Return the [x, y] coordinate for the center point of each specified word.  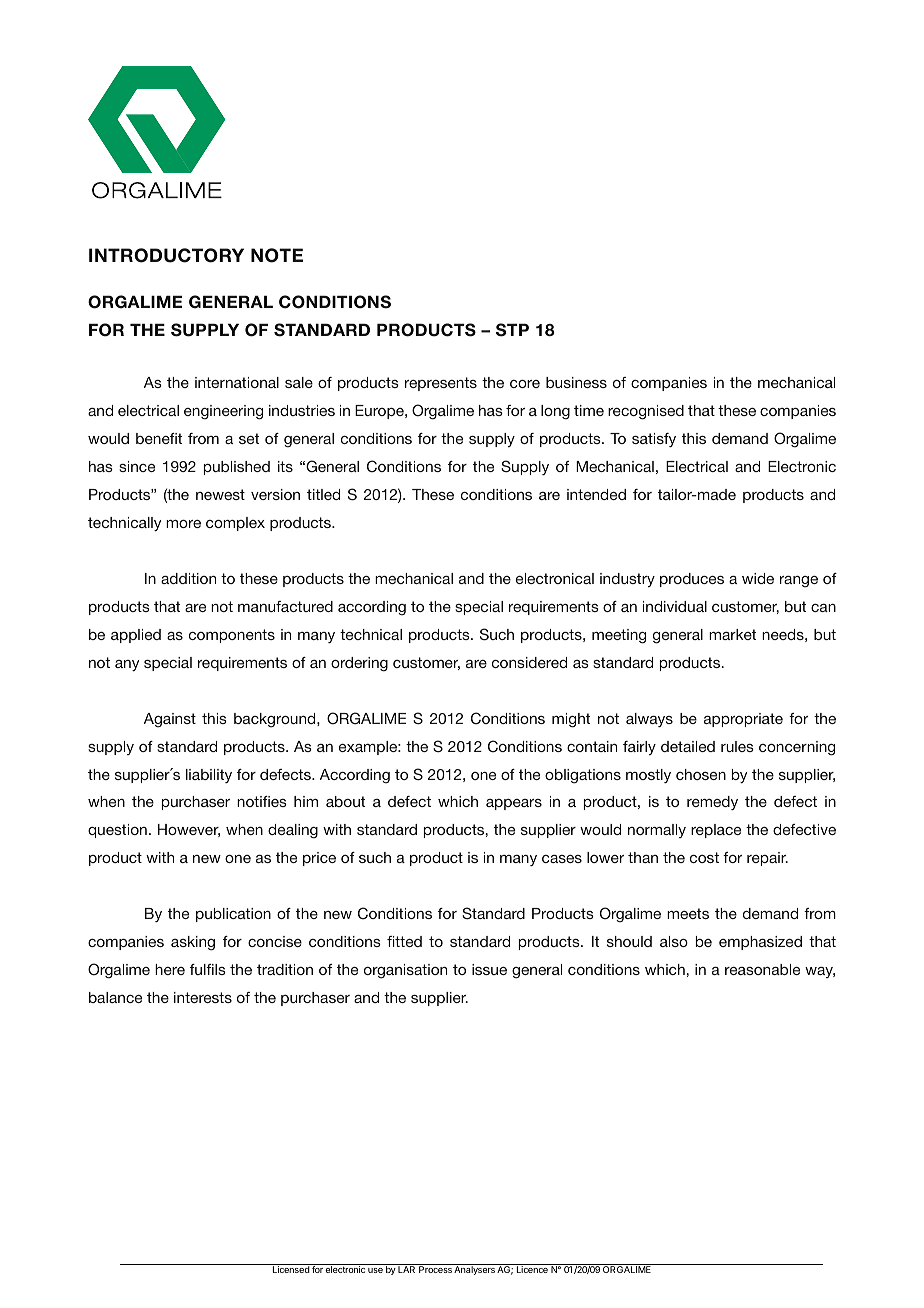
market [732, 634]
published [237, 468]
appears [514, 804]
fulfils [208, 969]
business [576, 382]
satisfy [654, 440]
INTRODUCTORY [166, 255]
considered [529, 662]
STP [512, 330]
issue [489, 969]
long [555, 412]
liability [209, 776]
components [232, 636]
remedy [712, 803]
